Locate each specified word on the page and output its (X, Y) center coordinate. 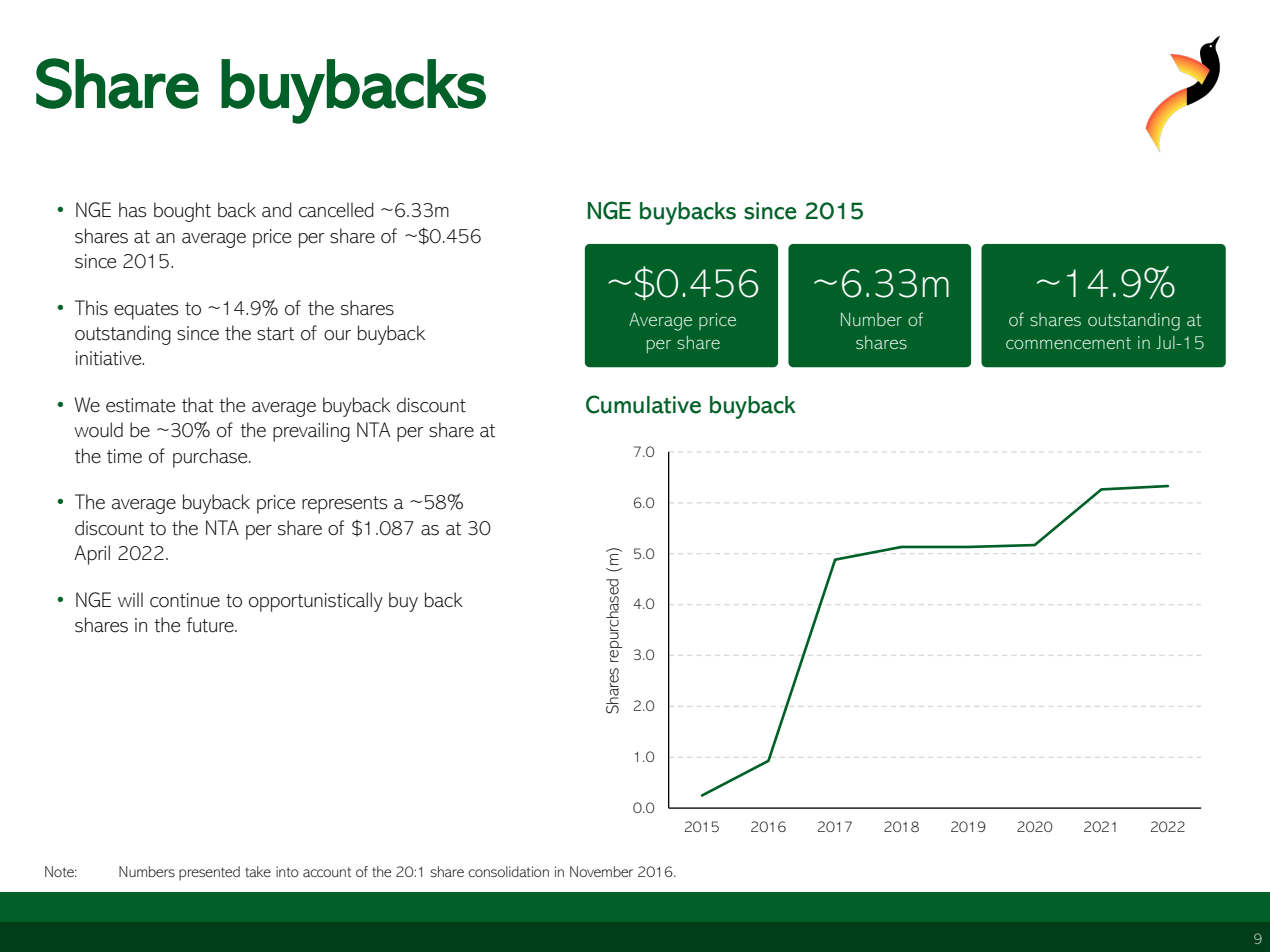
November (601, 871)
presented (209, 873)
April (92, 555)
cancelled (336, 210)
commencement (1068, 343)
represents (345, 505)
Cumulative (643, 404)
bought (182, 212)
